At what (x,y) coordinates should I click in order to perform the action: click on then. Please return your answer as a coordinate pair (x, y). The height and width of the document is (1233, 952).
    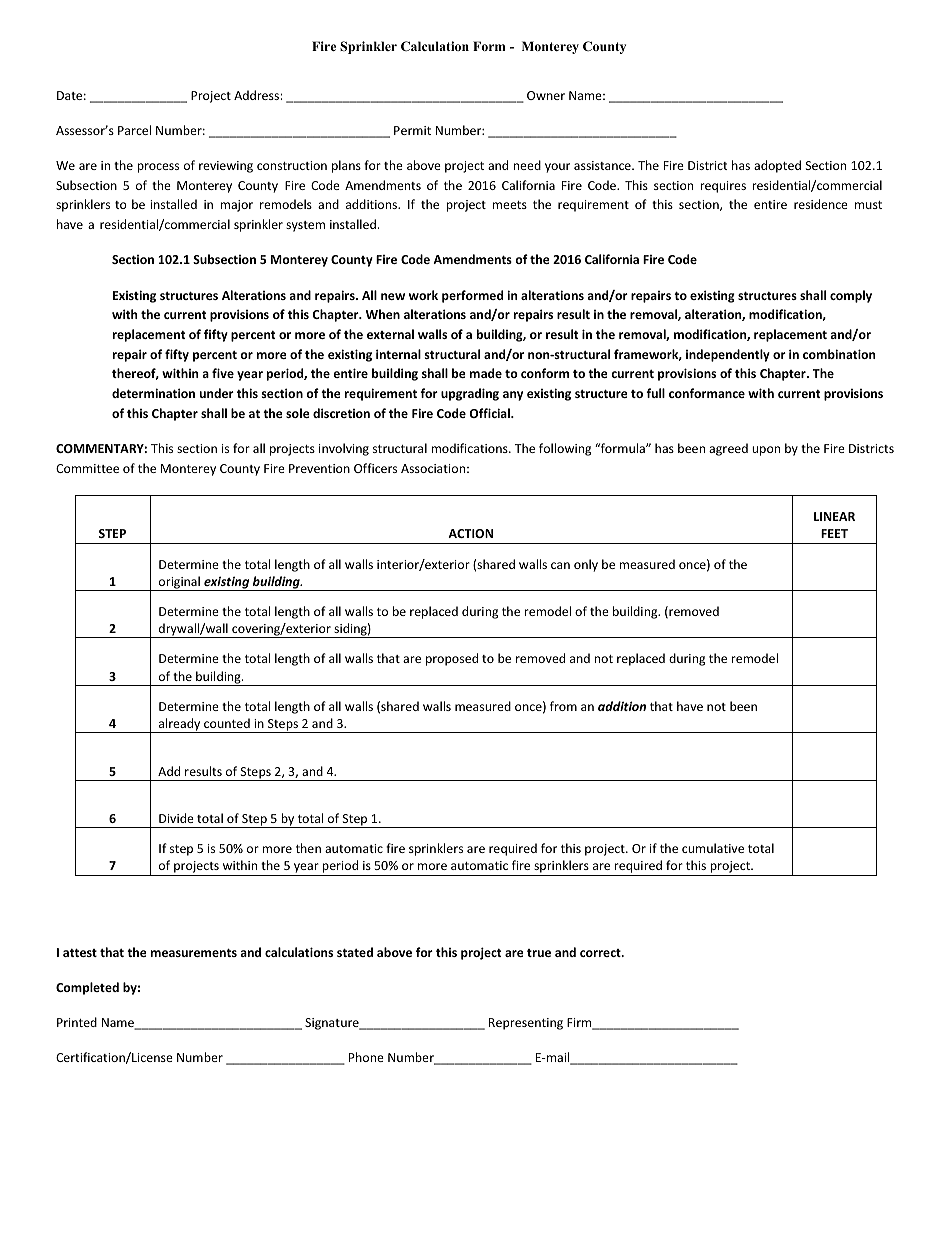
    Looking at the image, I should click on (308, 848).
